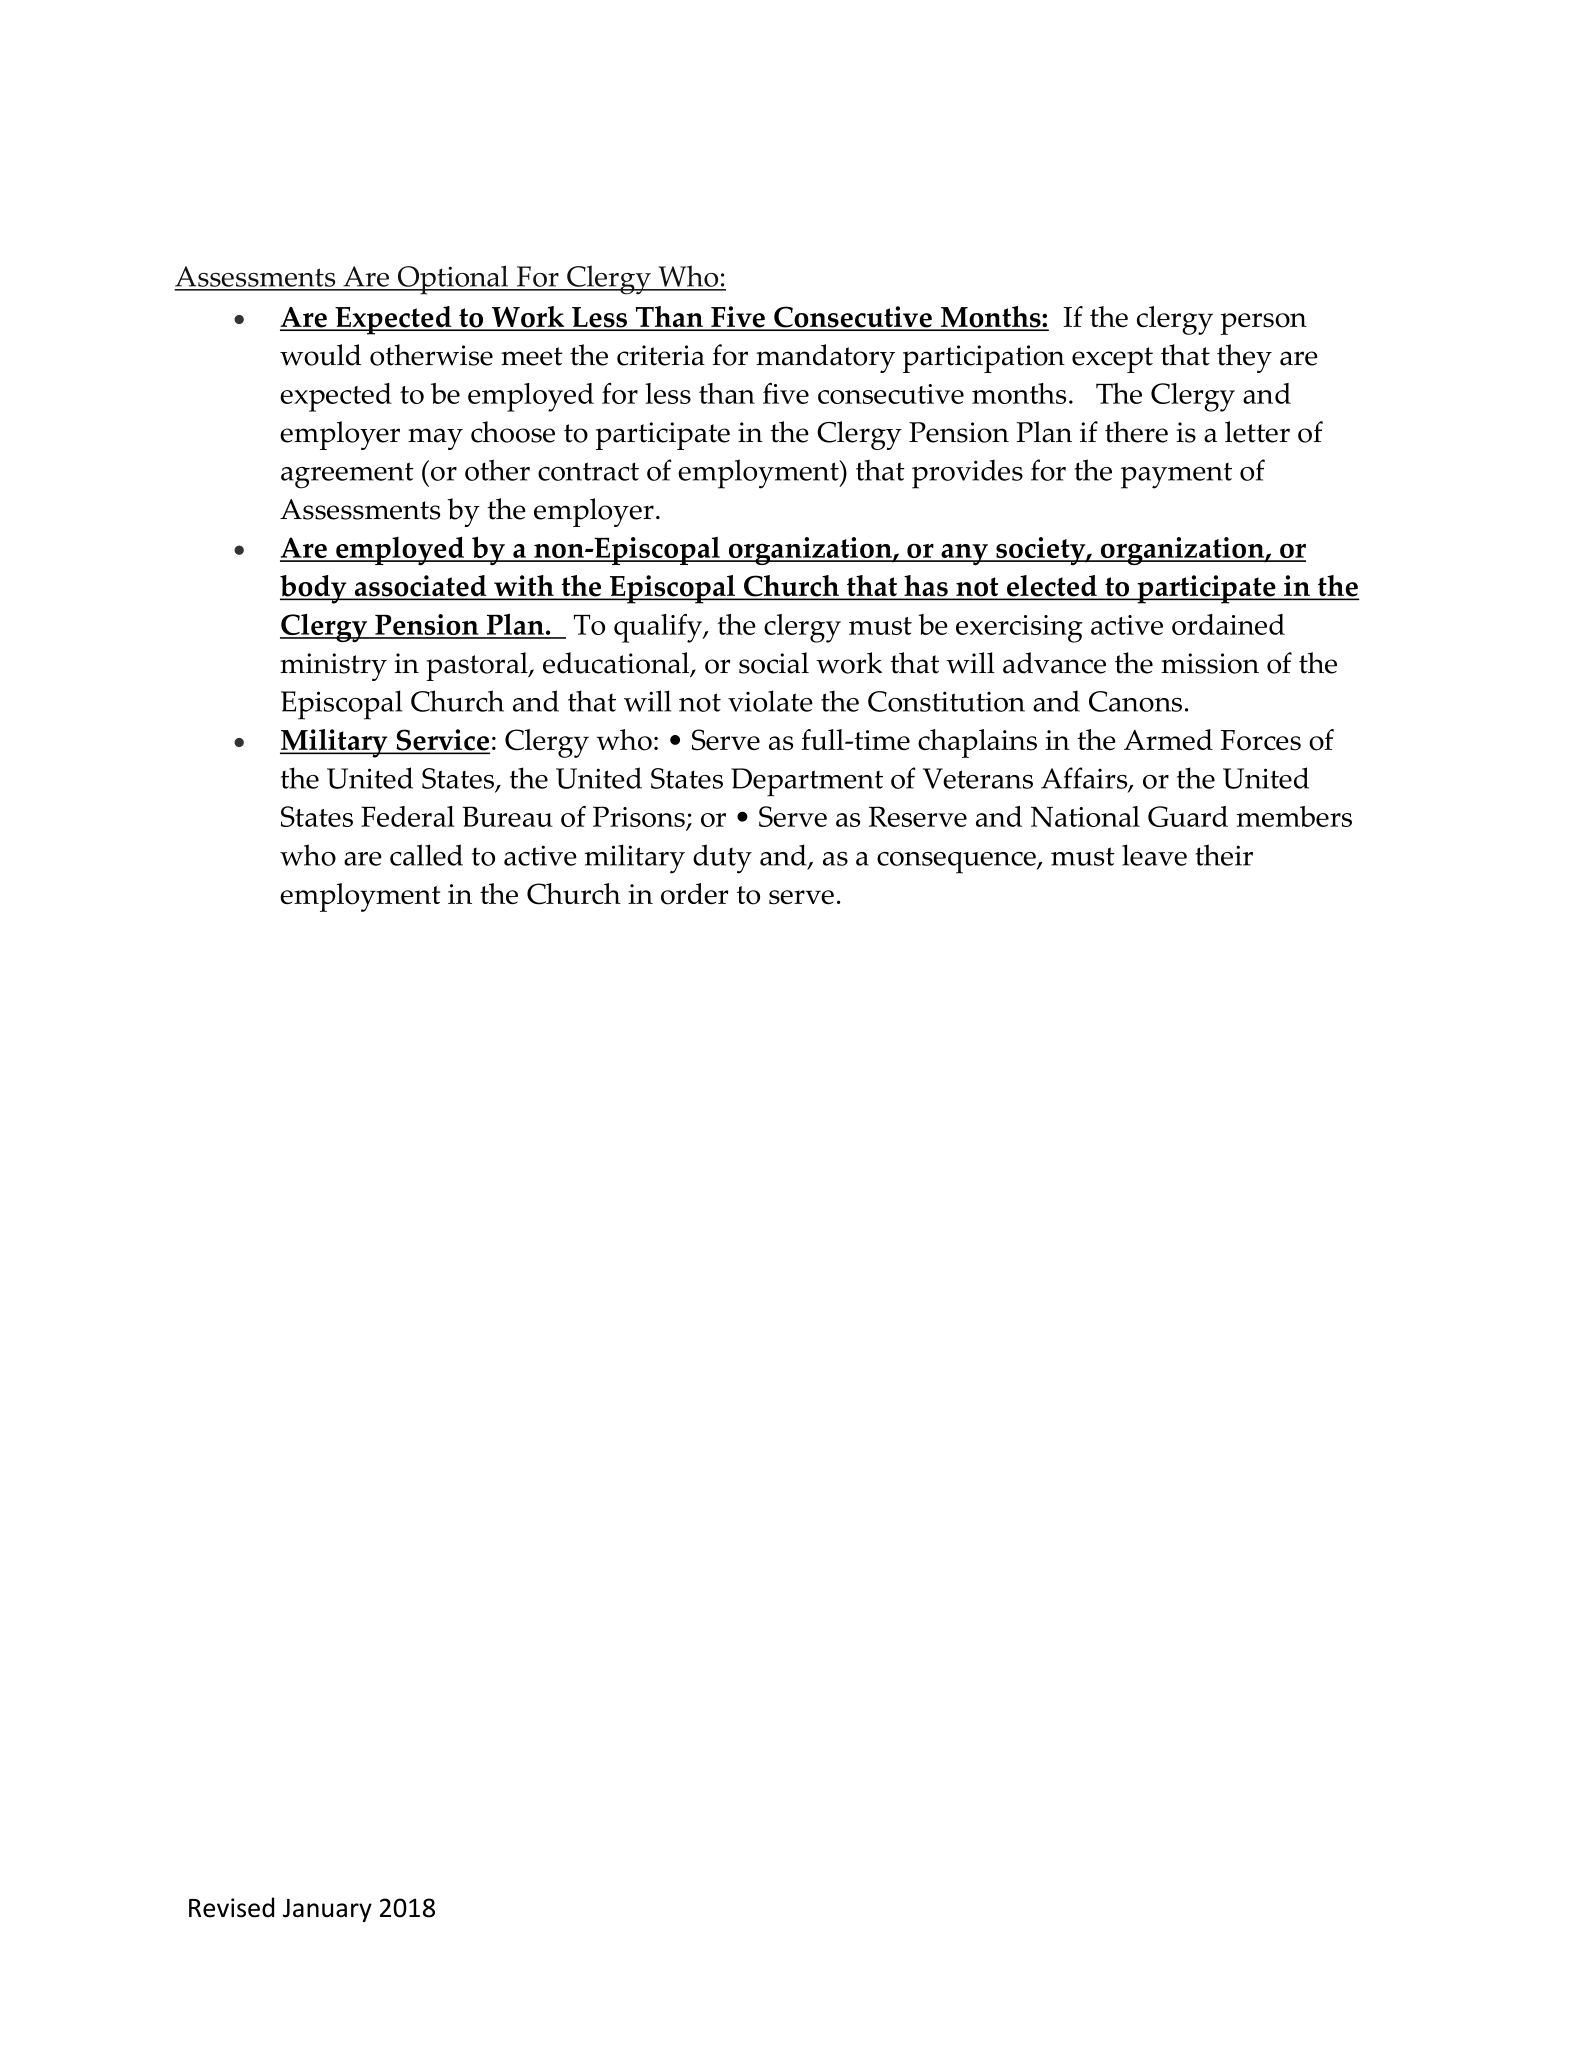 Image resolution: width=1586 pixels, height=2053 pixels. I want to click on duty, so click(722, 859).
